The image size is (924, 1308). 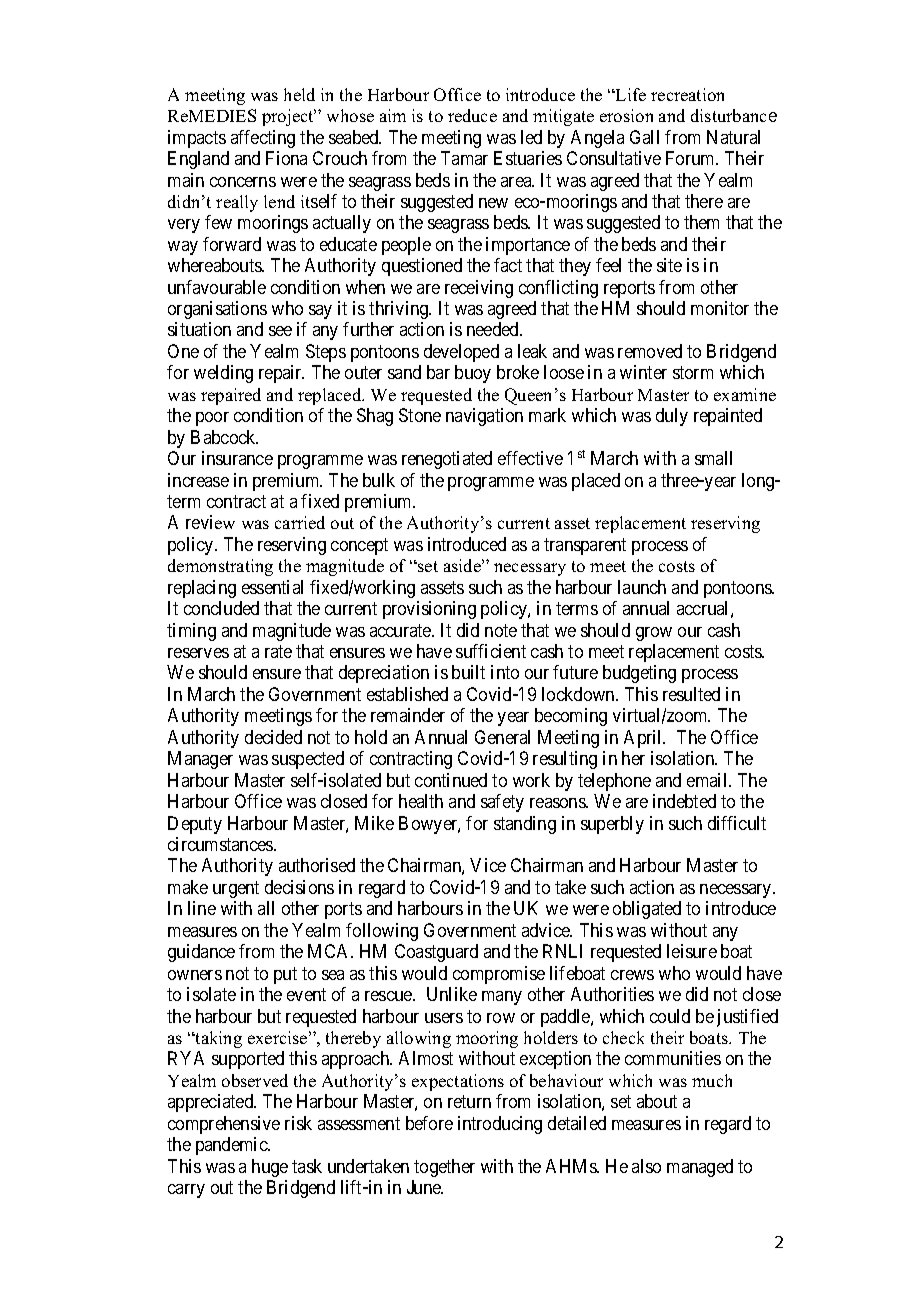 I want to click on circumstances, so click(x=221, y=844).
